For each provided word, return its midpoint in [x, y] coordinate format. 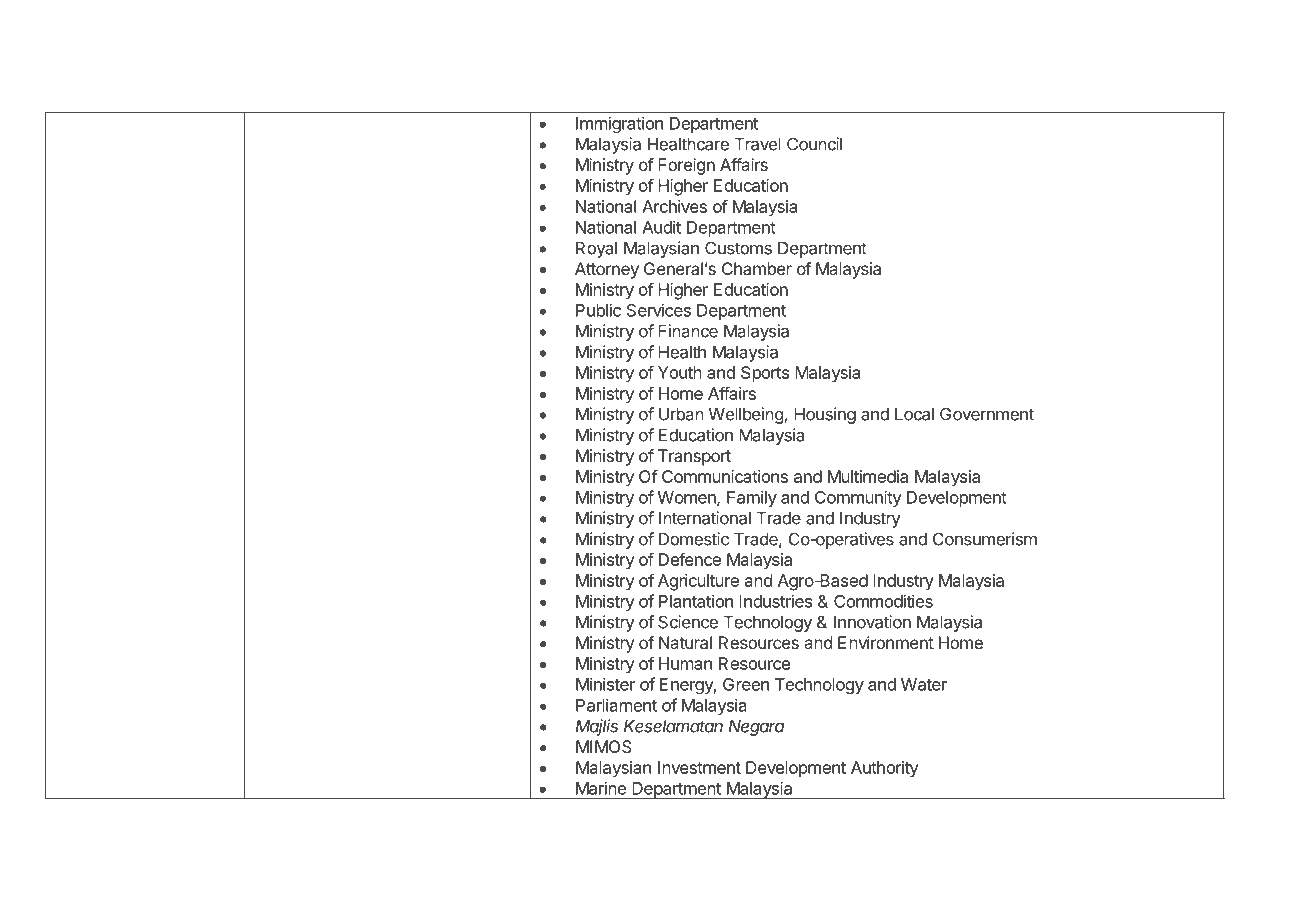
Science [688, 622]
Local [914, 414]
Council [814, 144]
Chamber [757, 268]
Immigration [619, 124]
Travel [758, 144]
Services [659, 310]
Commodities [883, 601]
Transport [694, 457]
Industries [775, 601]
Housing [825, 415]
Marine [601, 788]
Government [987, 414]
